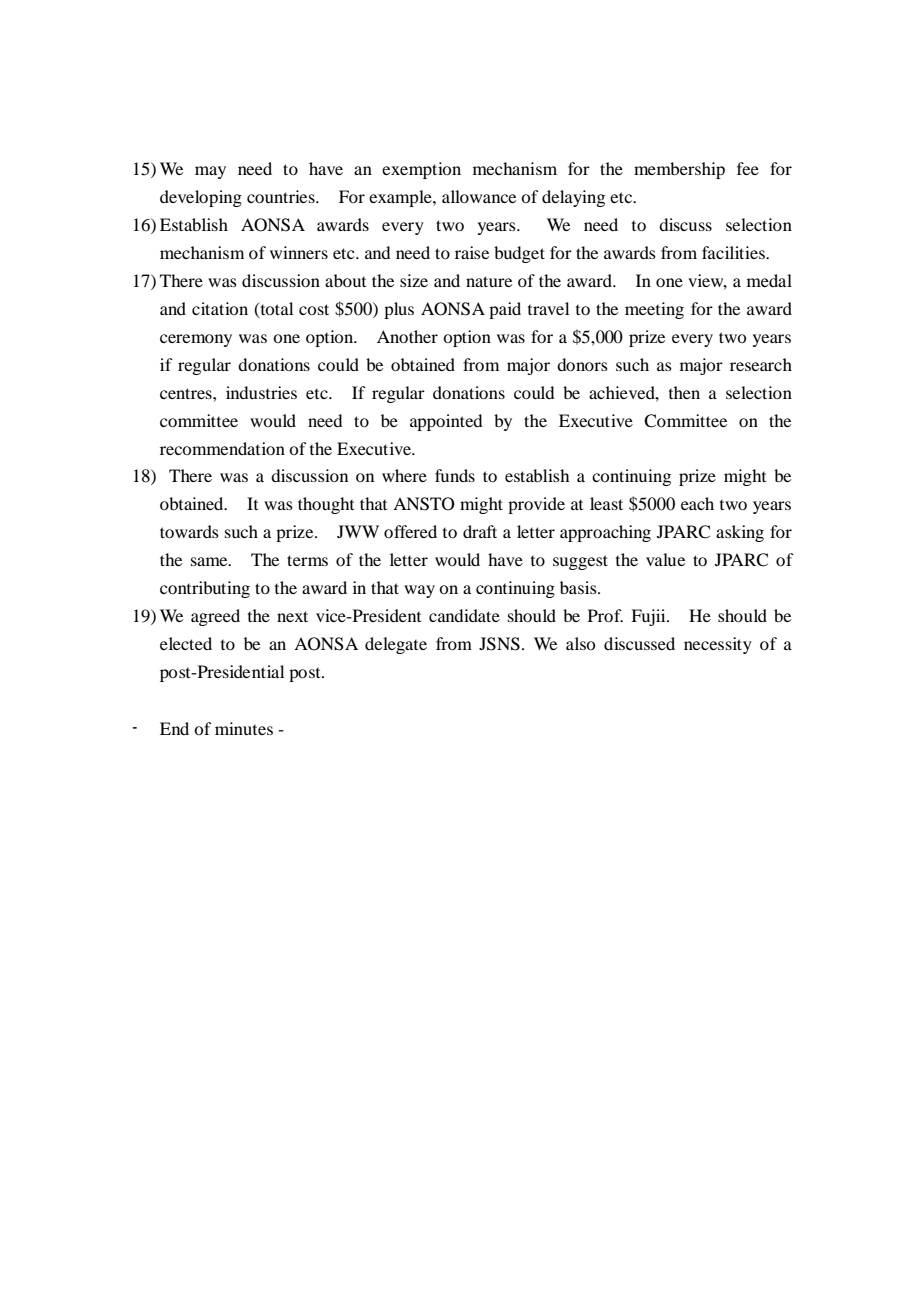 The height and width of the image is (1308, 924). What do you see at coordinates (505, 310) in the image?
I see `paid` at bounding box center [505, 310].
